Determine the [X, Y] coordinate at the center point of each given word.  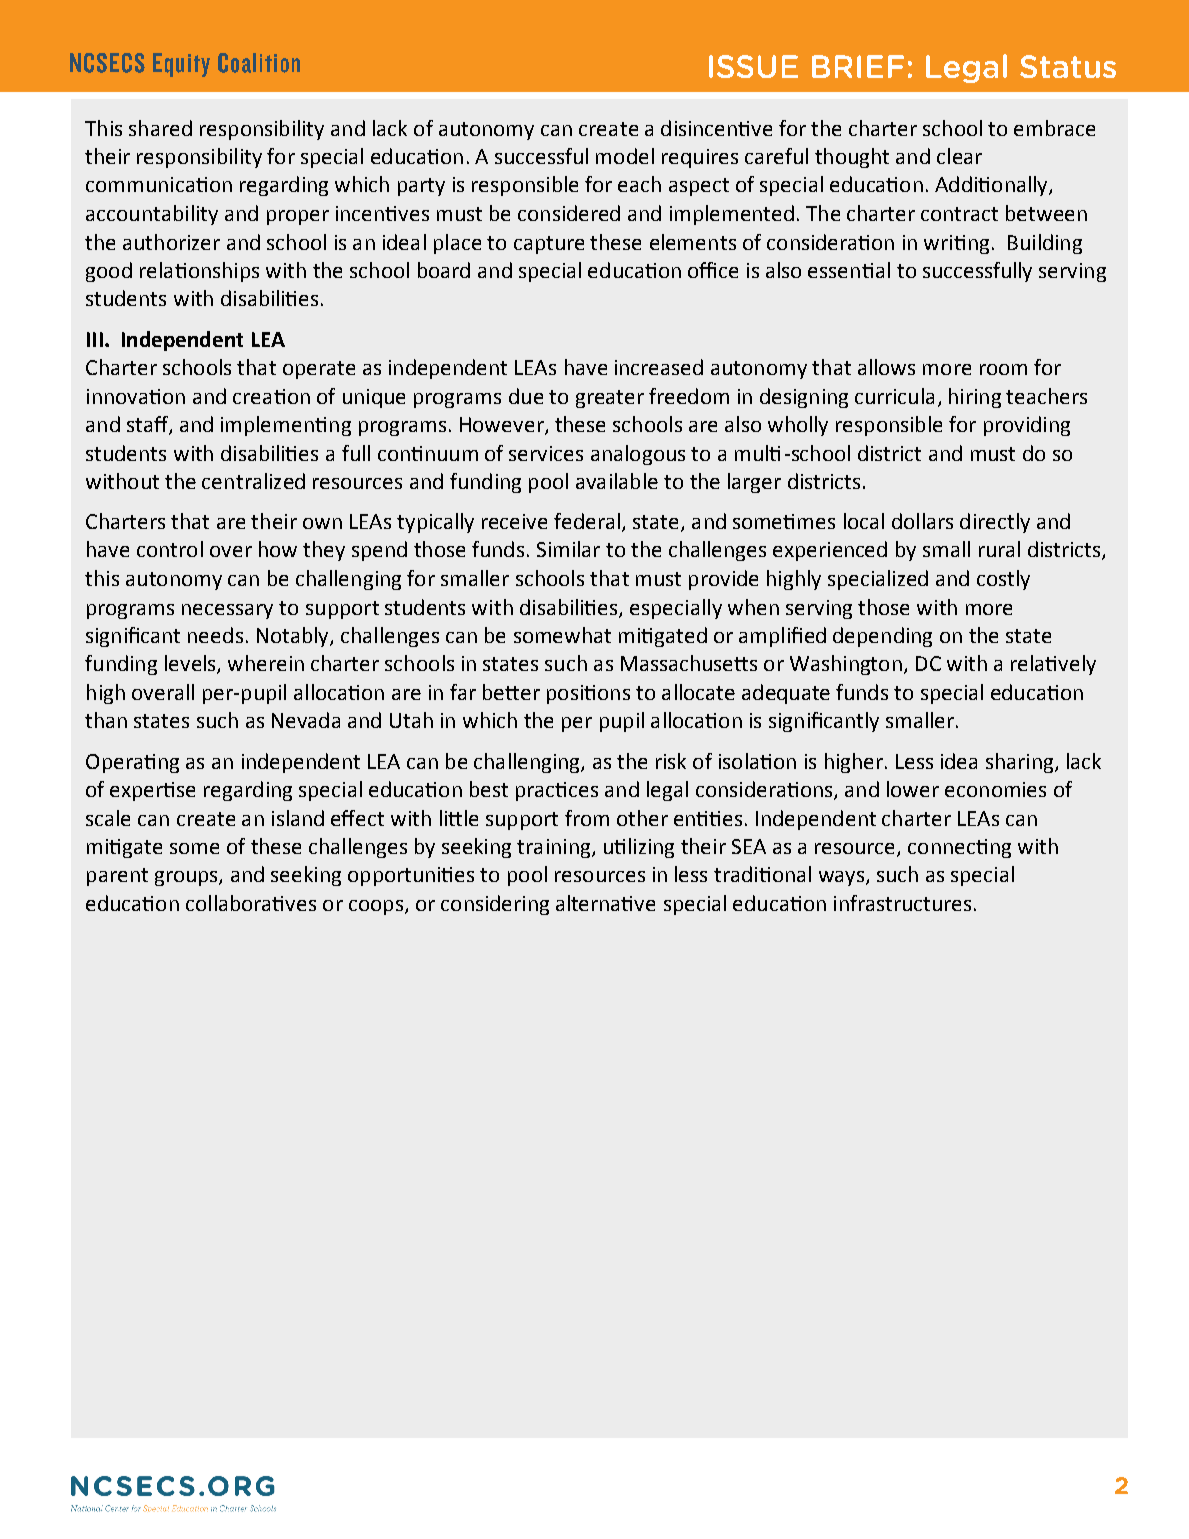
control [170, 549]
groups [187, 878]
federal [588, 522]
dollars [922, 521]
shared [160, 128]
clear [959, 156]
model [625, 156]
